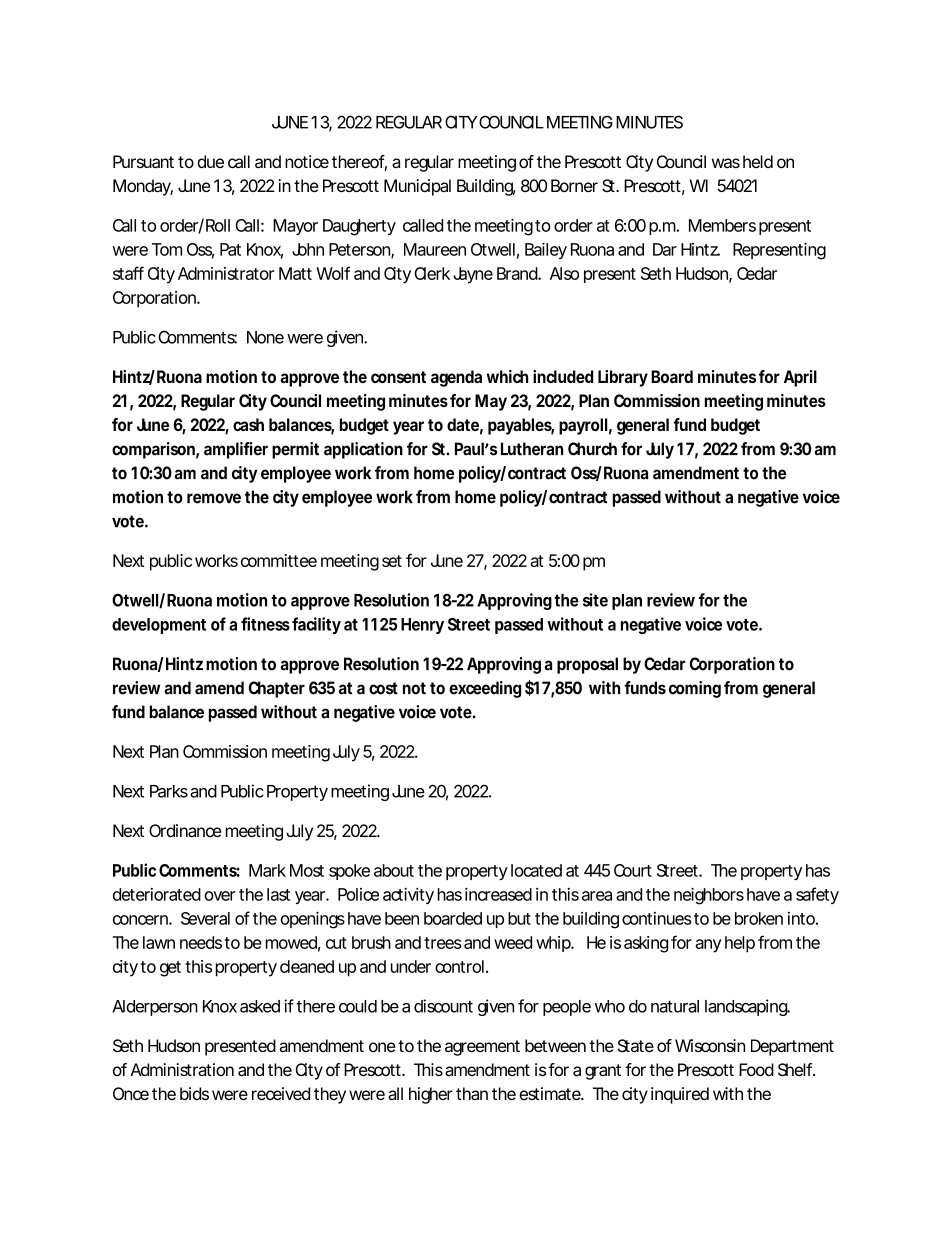 The image size is (952, 1233). What do you see at coordinates (417, 187) in the page?
I see `Municipal` at bounding box center [417, 187].
